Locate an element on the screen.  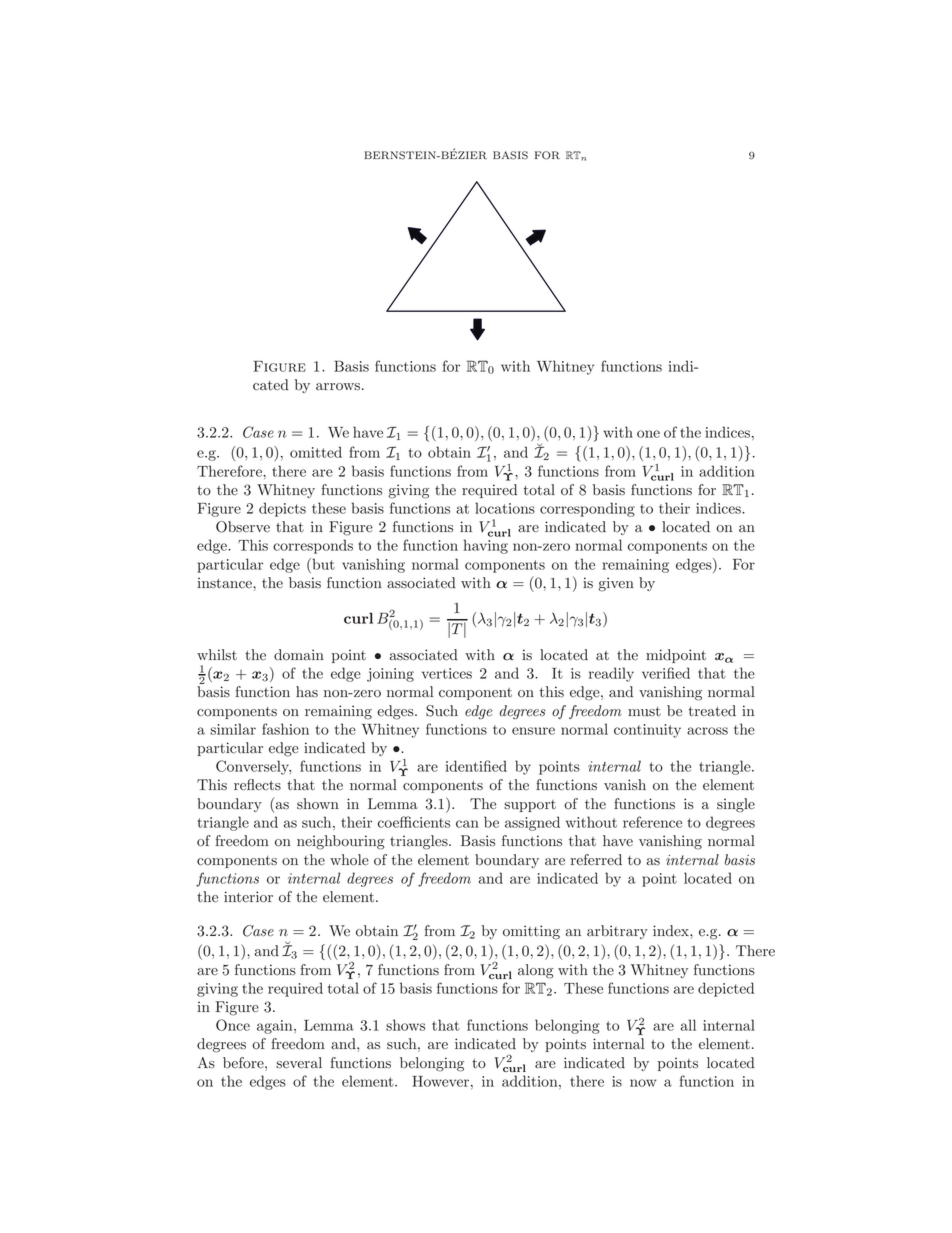
omitted is located at coordinates (316, 452).
